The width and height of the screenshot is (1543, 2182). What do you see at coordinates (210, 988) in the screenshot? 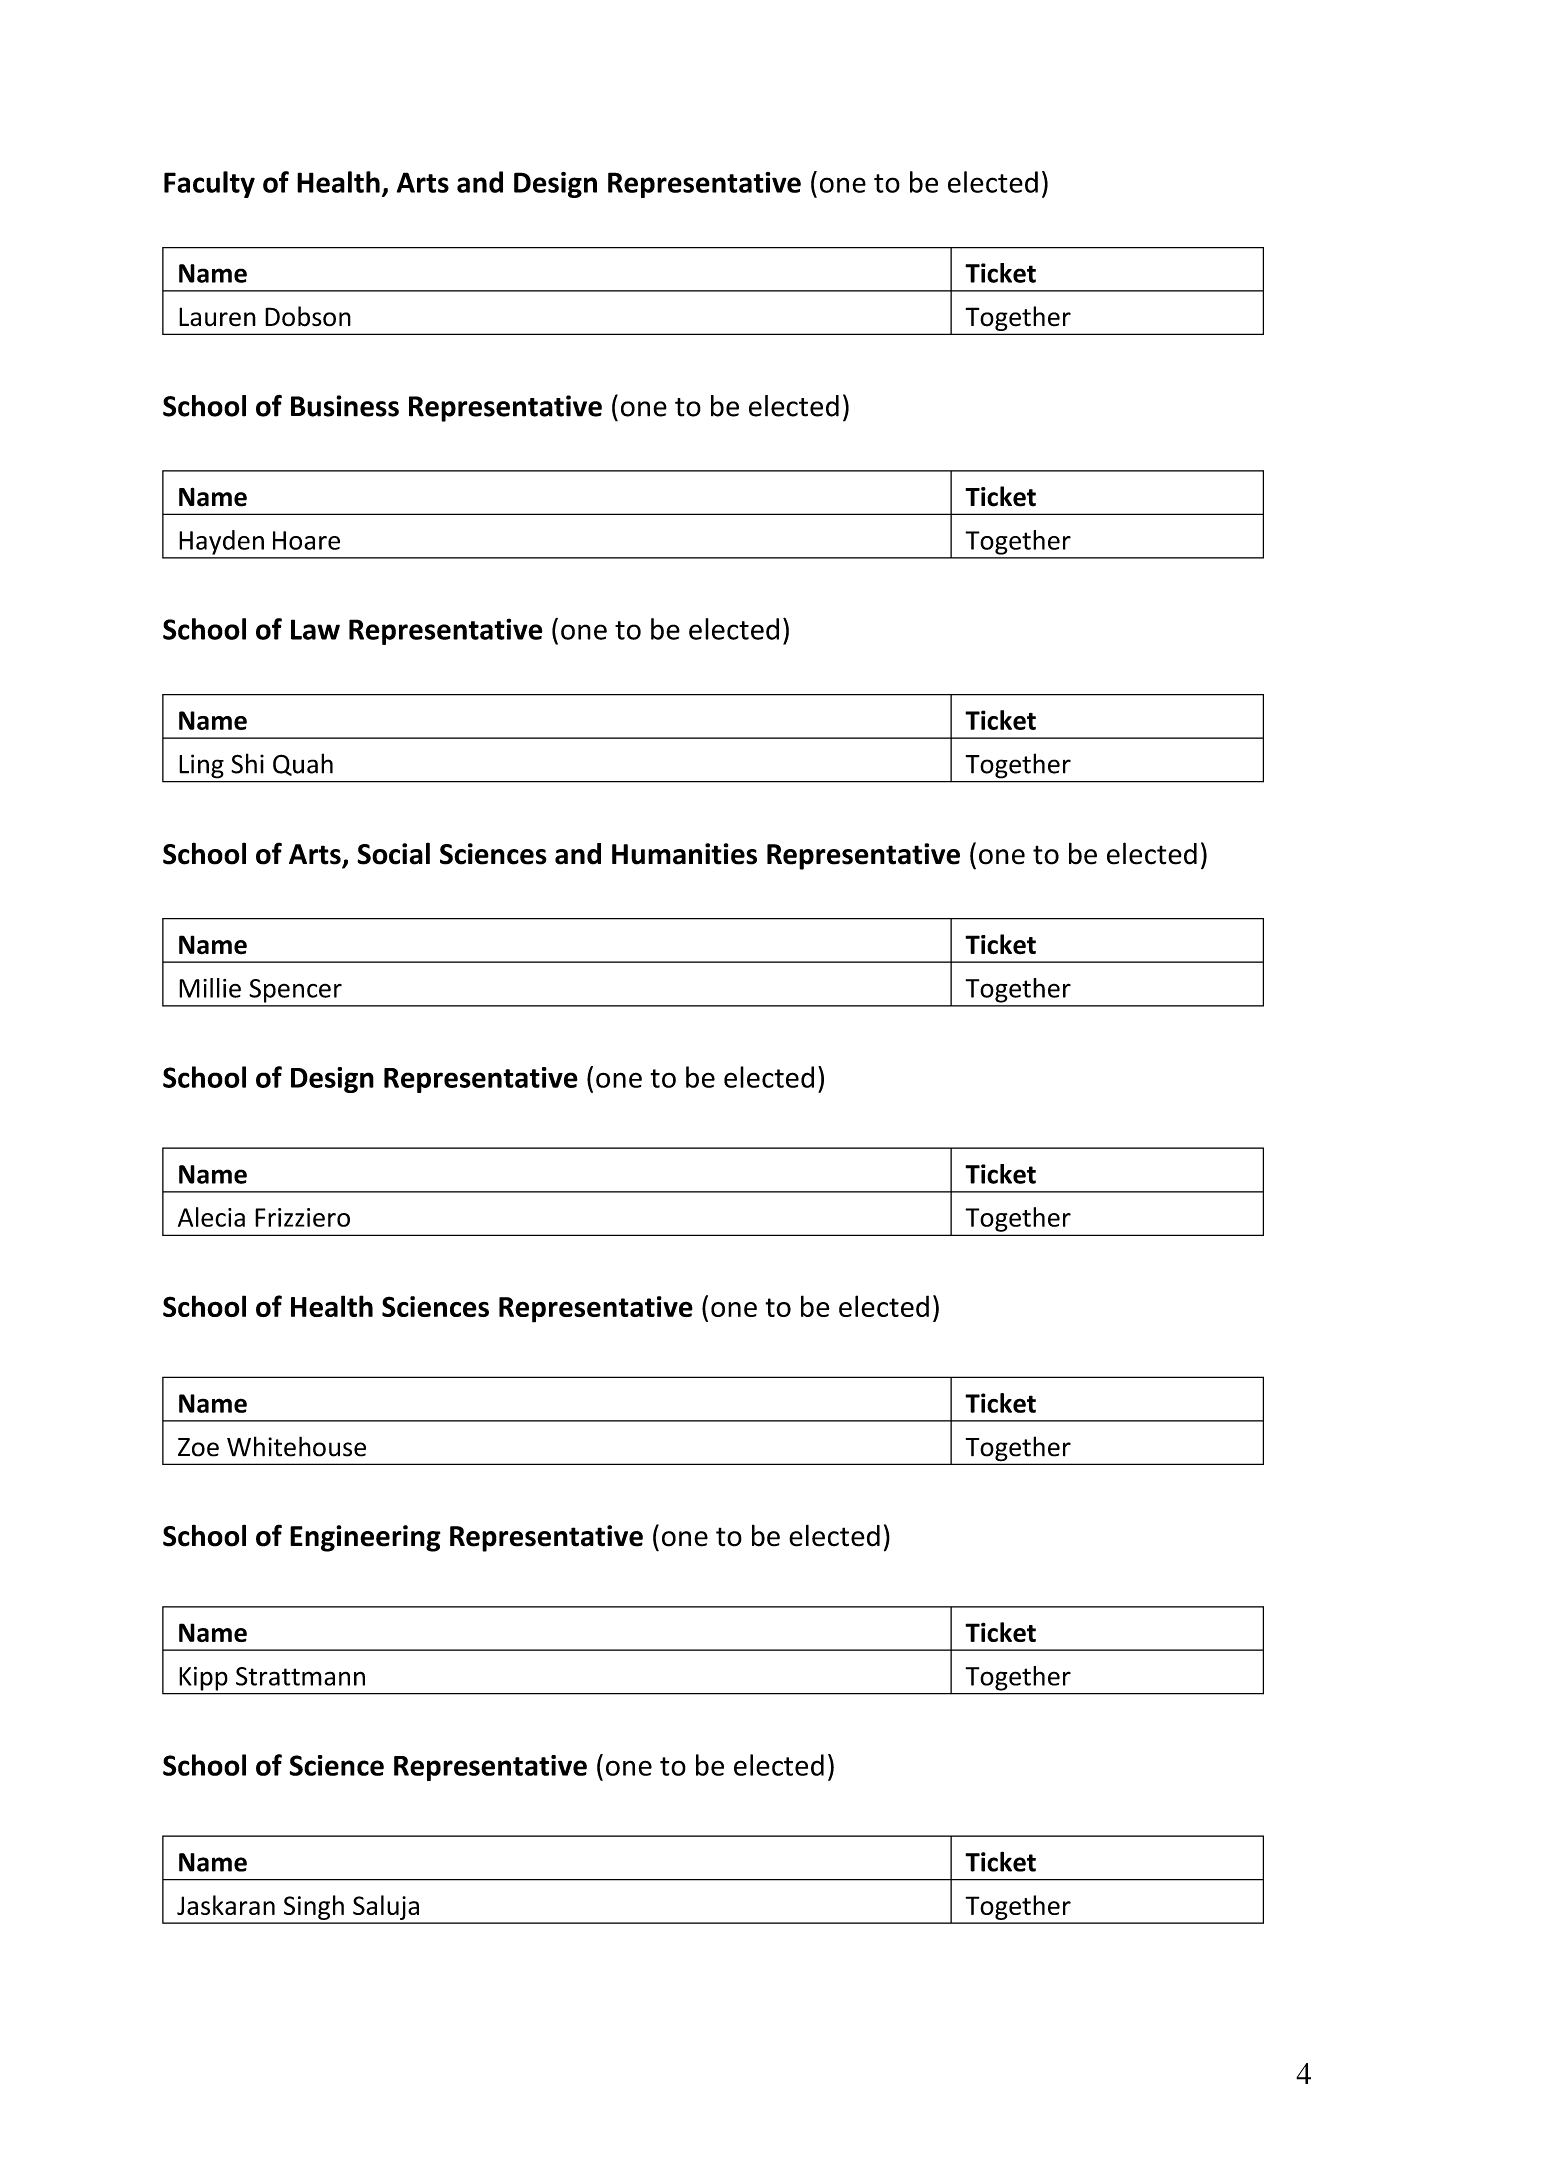
I see `Millie` at bounding box center [210, 988].
